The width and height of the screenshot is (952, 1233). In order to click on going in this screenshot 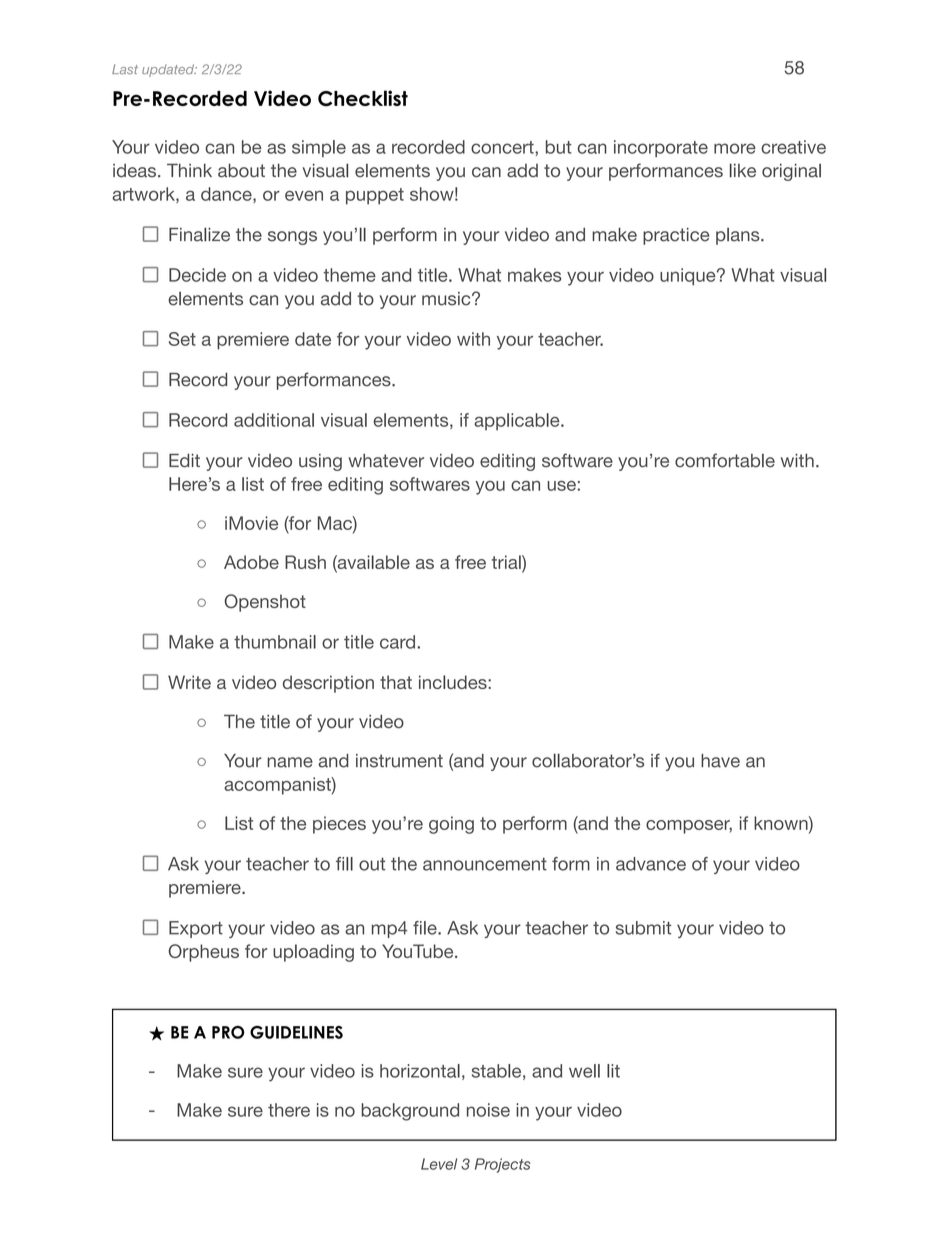, I will do `click(451, 825)`.
